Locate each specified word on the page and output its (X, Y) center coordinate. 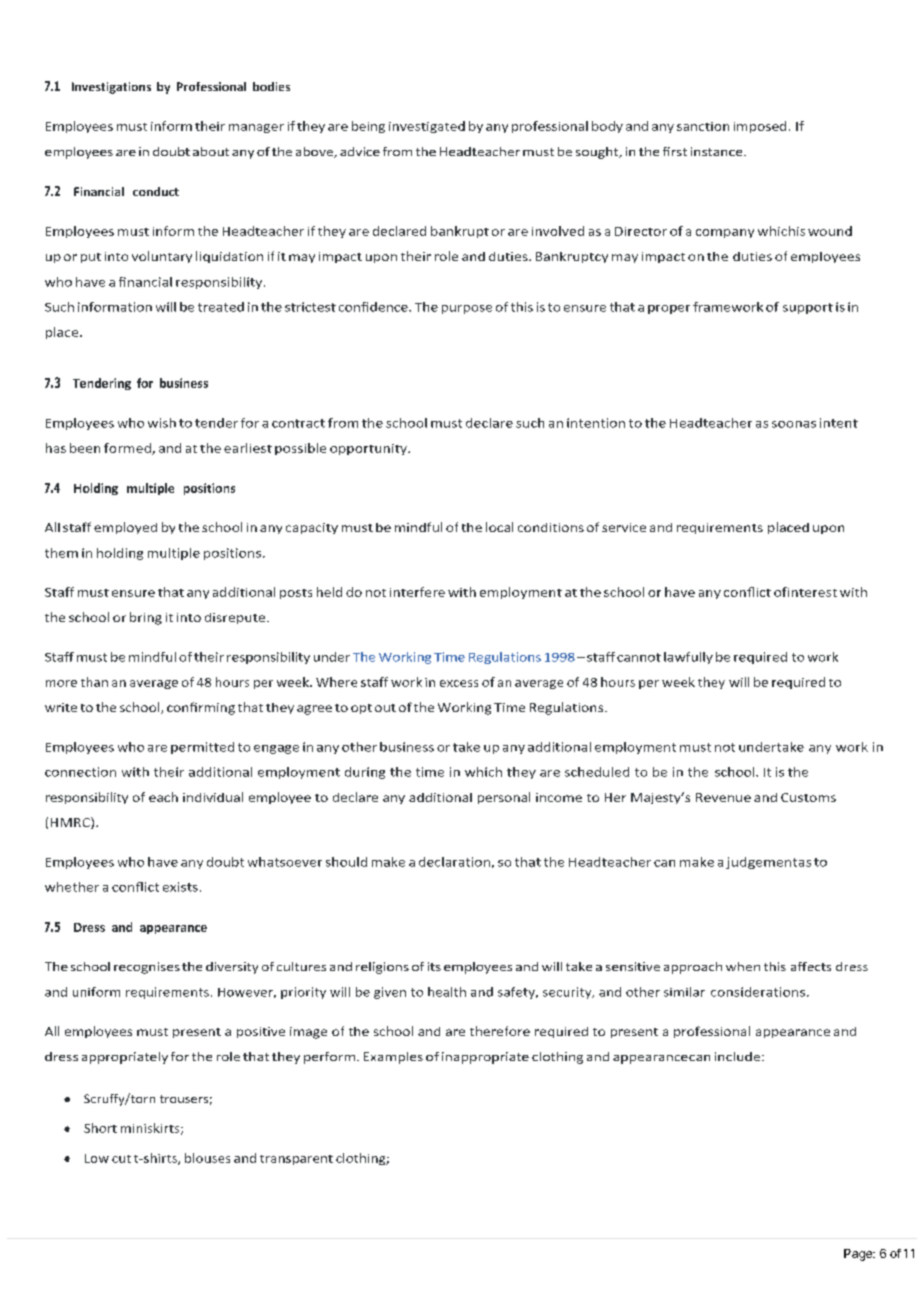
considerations (758, 992)
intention (596, 423)
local (499, 527)
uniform (96, 992)
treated (221, 307)
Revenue (723, 797)
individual (213, 797)
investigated (427, 127)
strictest (310, 307)
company (725, 233)
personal (504, 798)
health (447, 992)
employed (125, 528)
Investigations (111, 88)
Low (97, 1158)
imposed (760, 127)
